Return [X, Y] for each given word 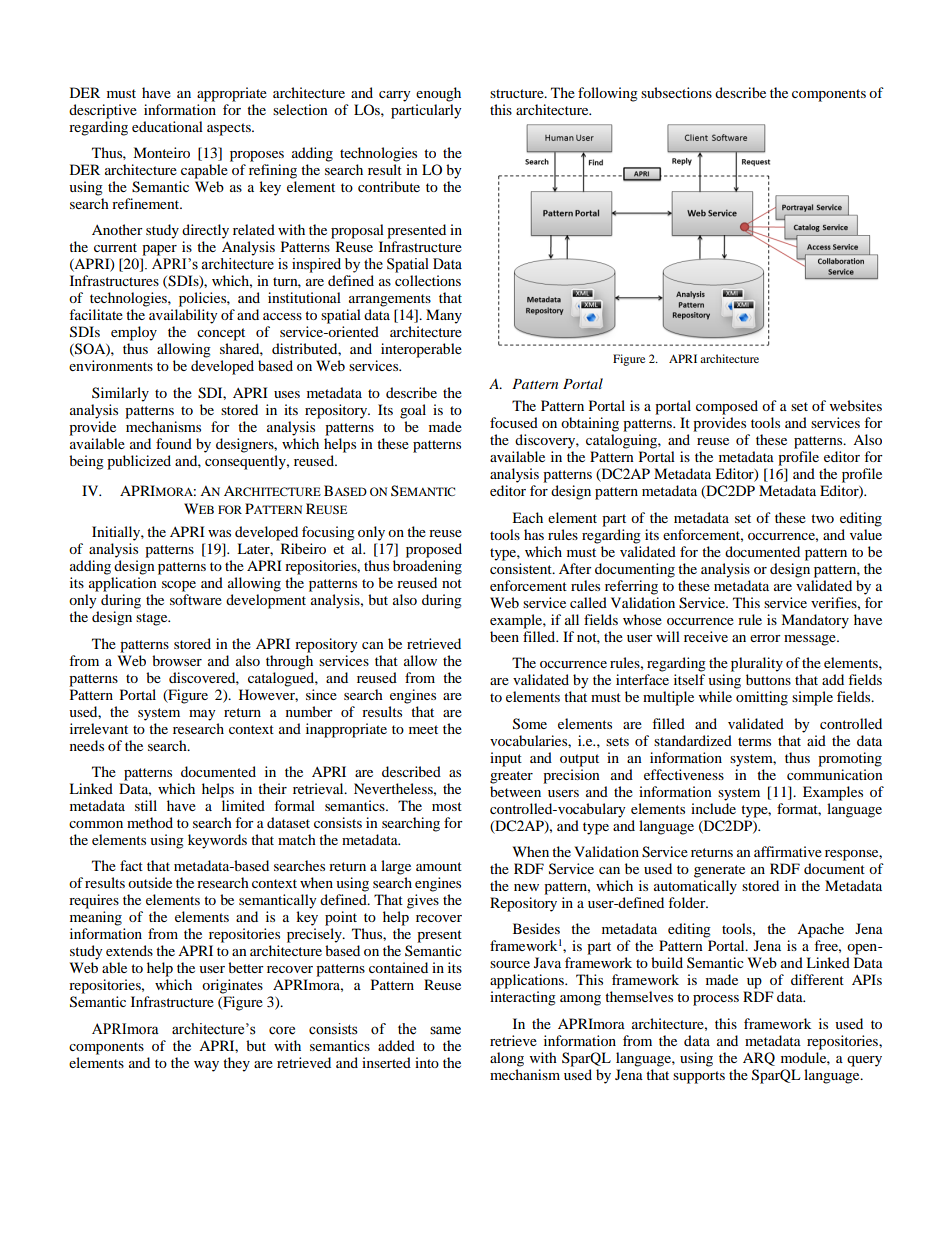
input [506, 759]
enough [438, 94]
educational [167, 126]
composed [727, 407]
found [174, 443]
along [507, 1059]
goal [413, 411]
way [206, 1066]
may [202, 715]
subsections [676, 92]
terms [754, 741]
